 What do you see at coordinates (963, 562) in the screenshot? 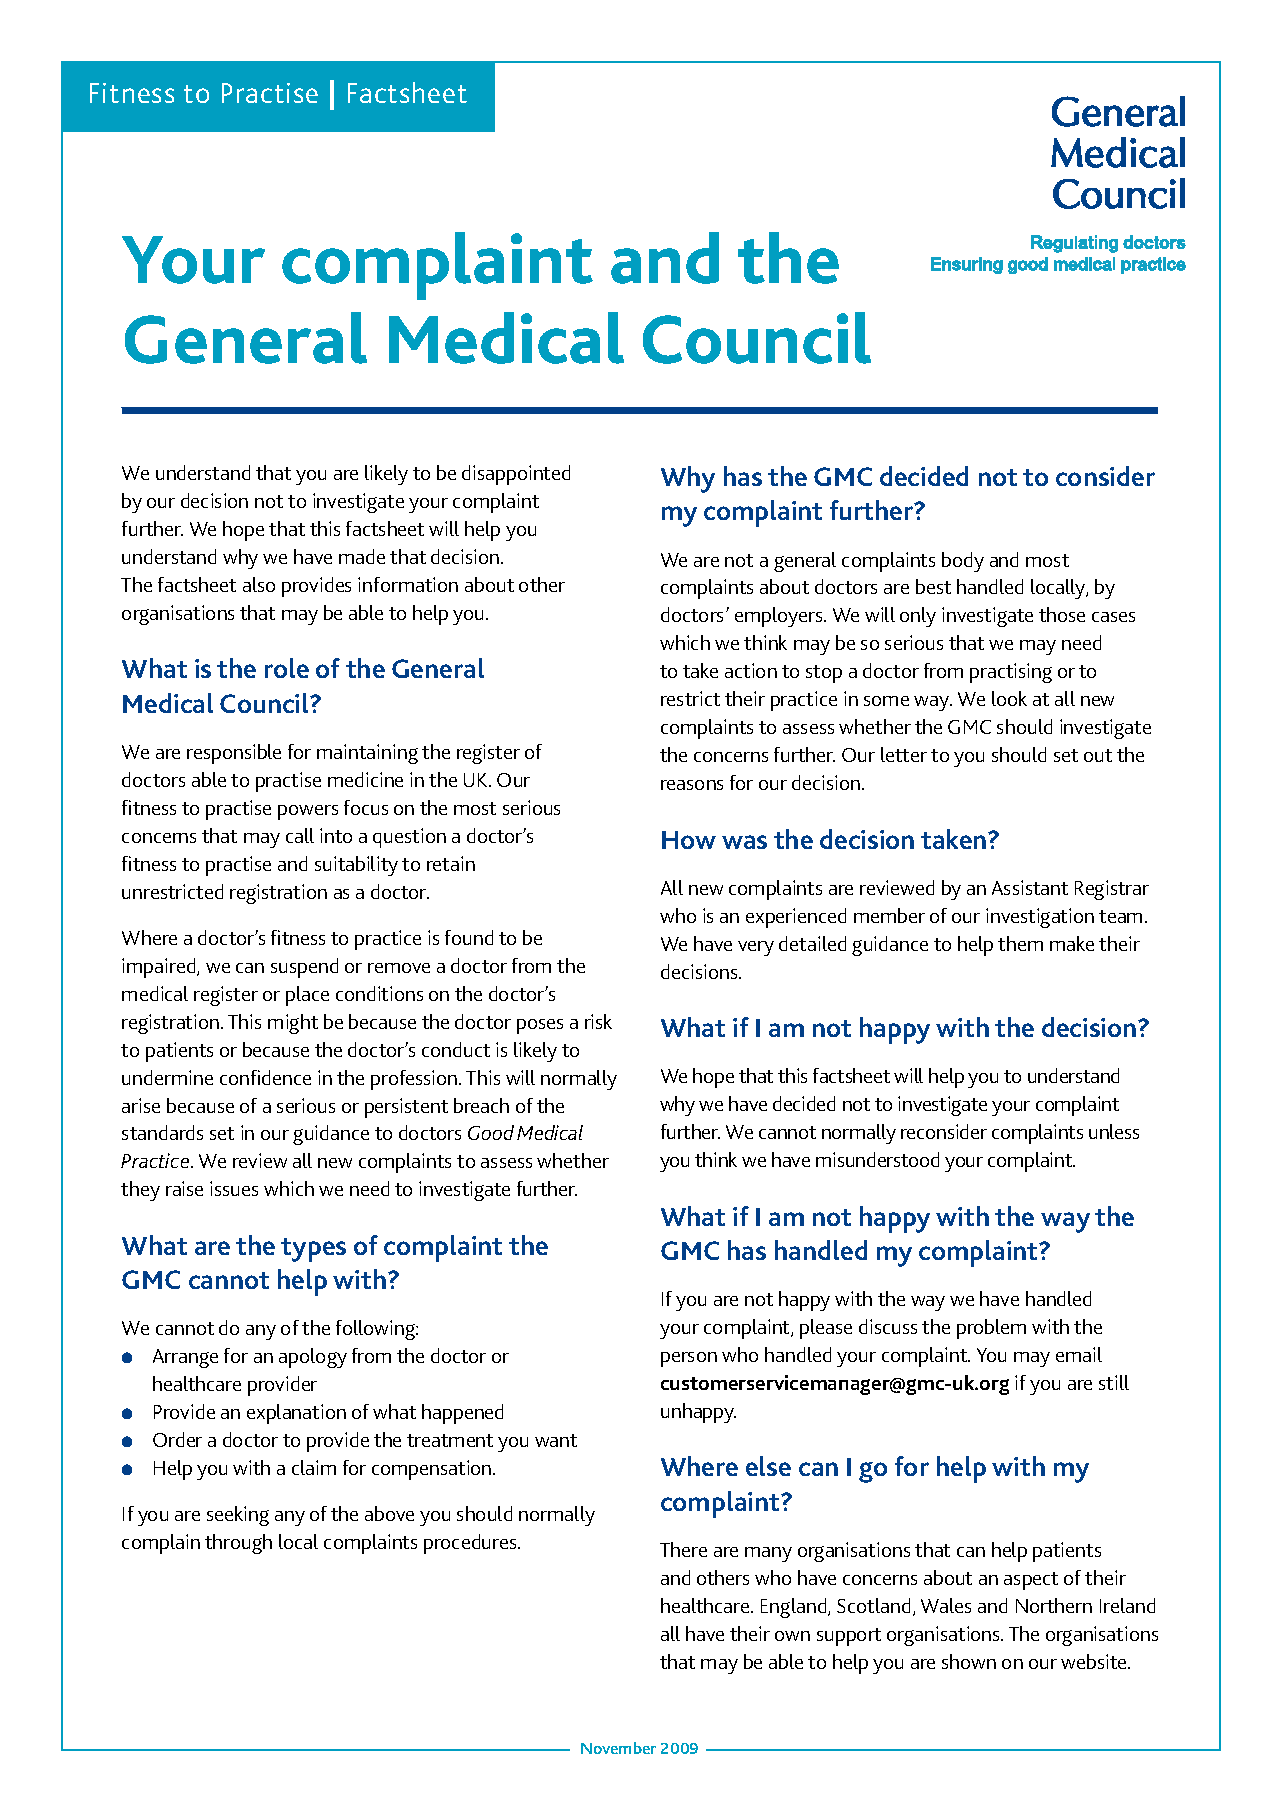
I see `body` at bounding box center [963, 562].
